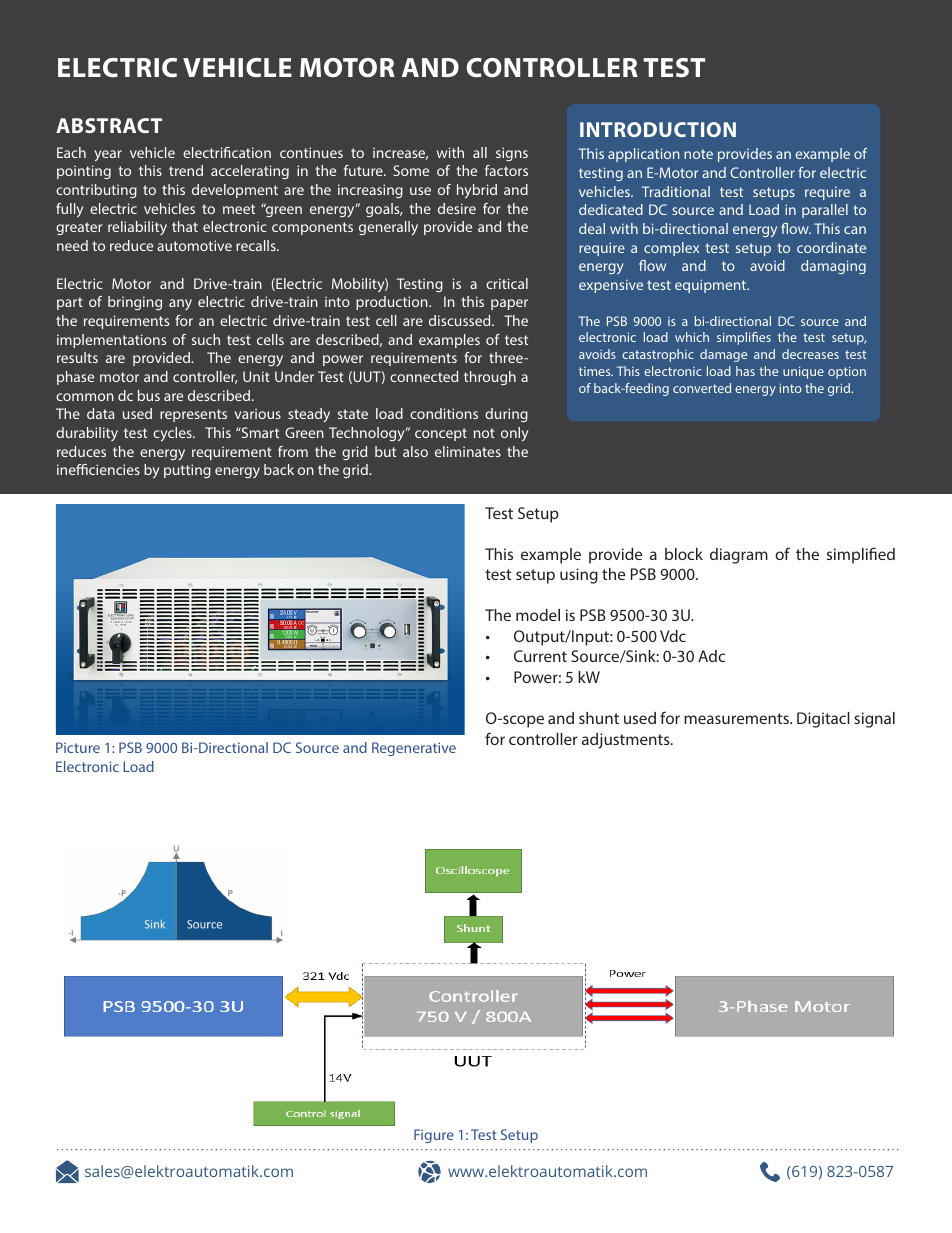  Describe the element at coordinates (414, 749) in the document. I see `Regenerative` at that location.
